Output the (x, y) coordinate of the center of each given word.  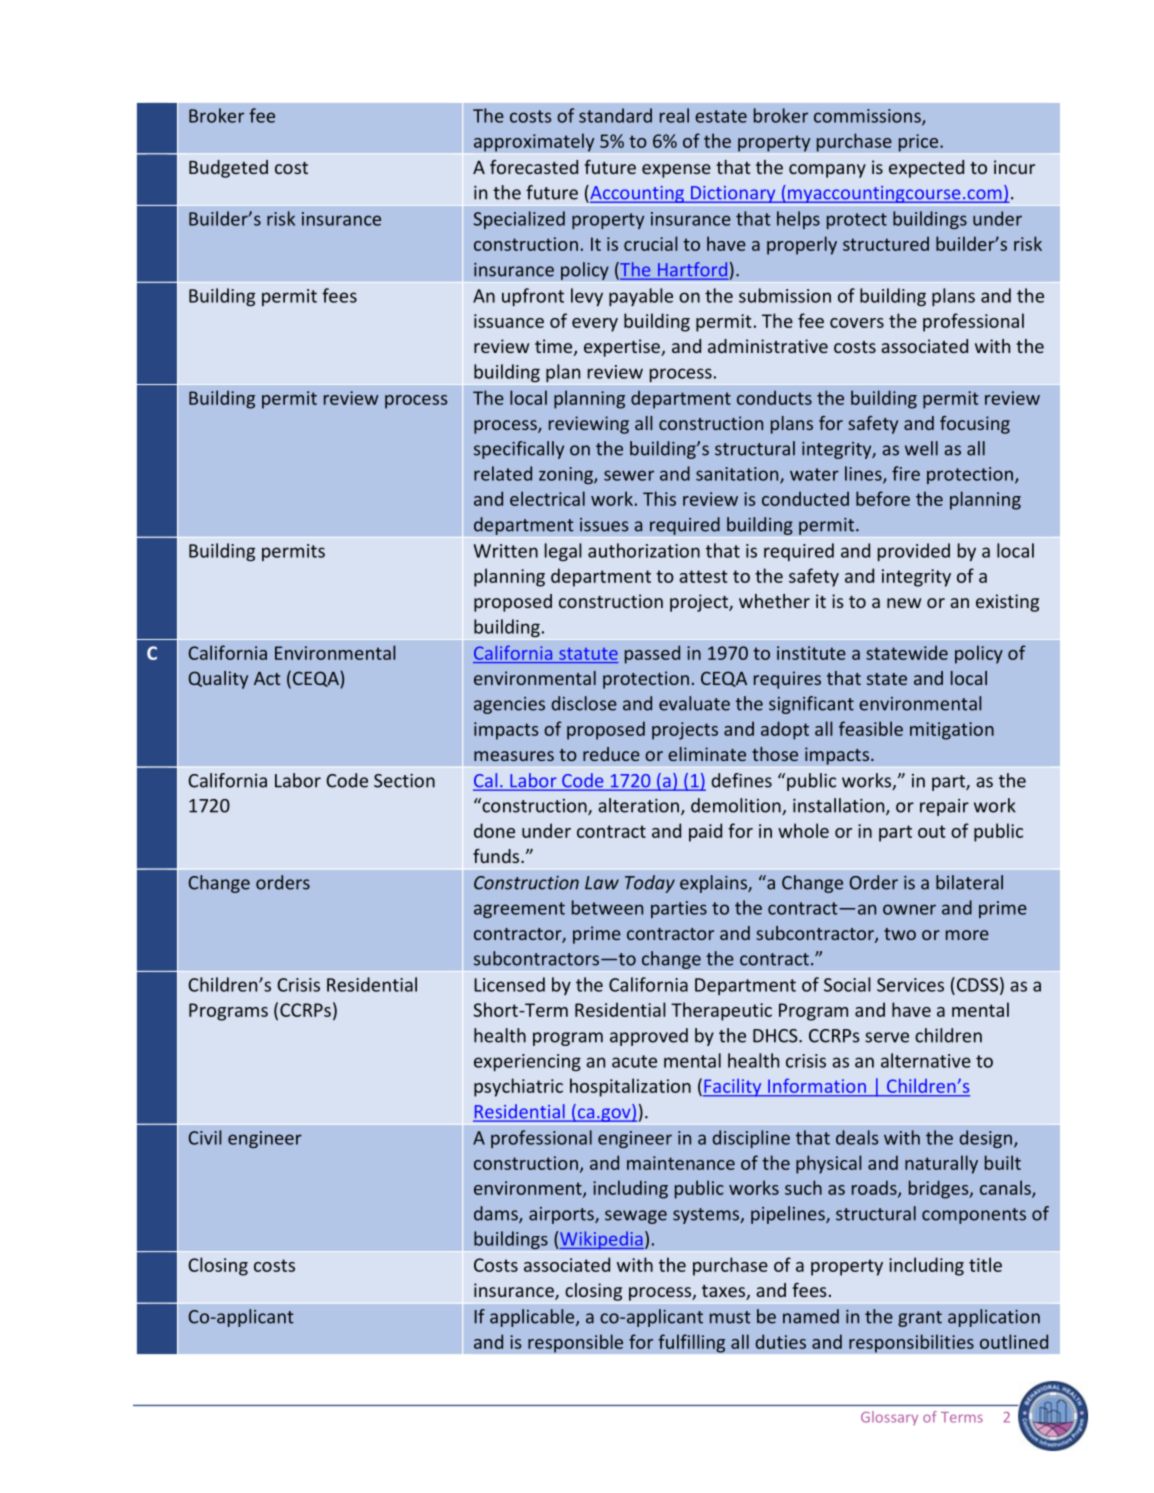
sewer (629, 475)
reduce (611, 754)
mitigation (952, 731)
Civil (204, 1137)
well (921, 448)
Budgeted (228, 169)
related (503, 473)
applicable (533, 1318)
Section (404, 781)
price (918, 143)
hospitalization (630, 1087)
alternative (926, 1060)
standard (615, 115)
